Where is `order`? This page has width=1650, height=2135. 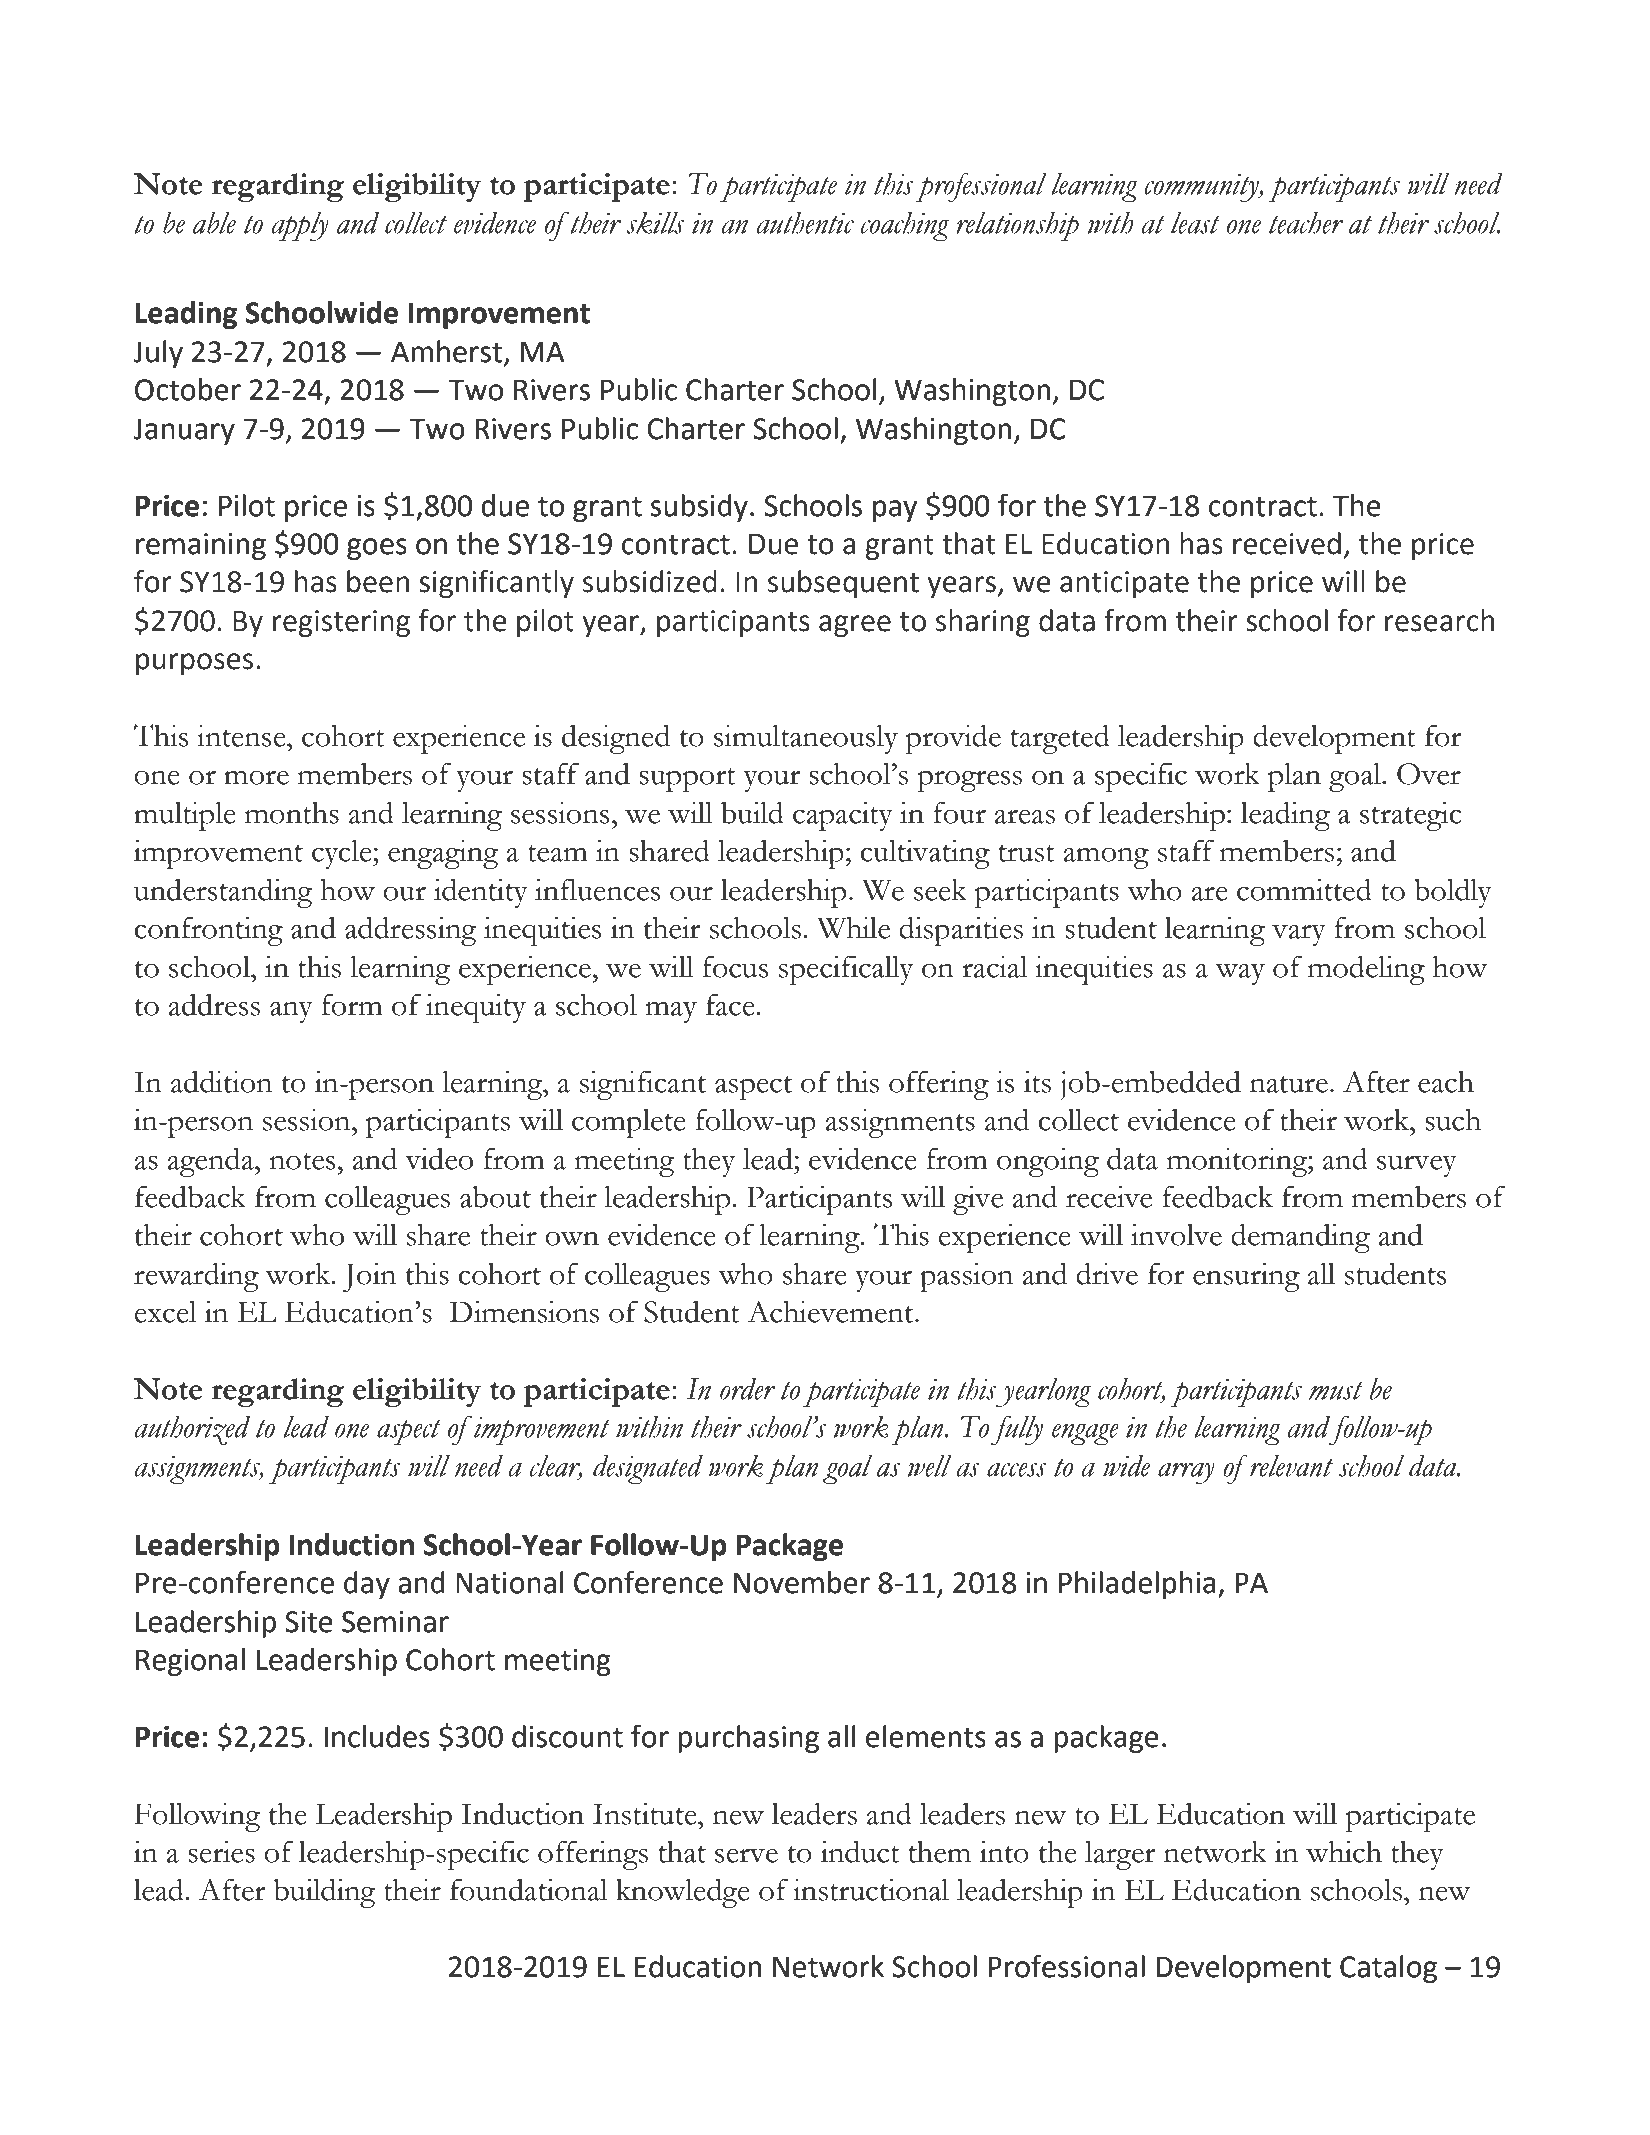 order is located at coordinates (748, 1389).
